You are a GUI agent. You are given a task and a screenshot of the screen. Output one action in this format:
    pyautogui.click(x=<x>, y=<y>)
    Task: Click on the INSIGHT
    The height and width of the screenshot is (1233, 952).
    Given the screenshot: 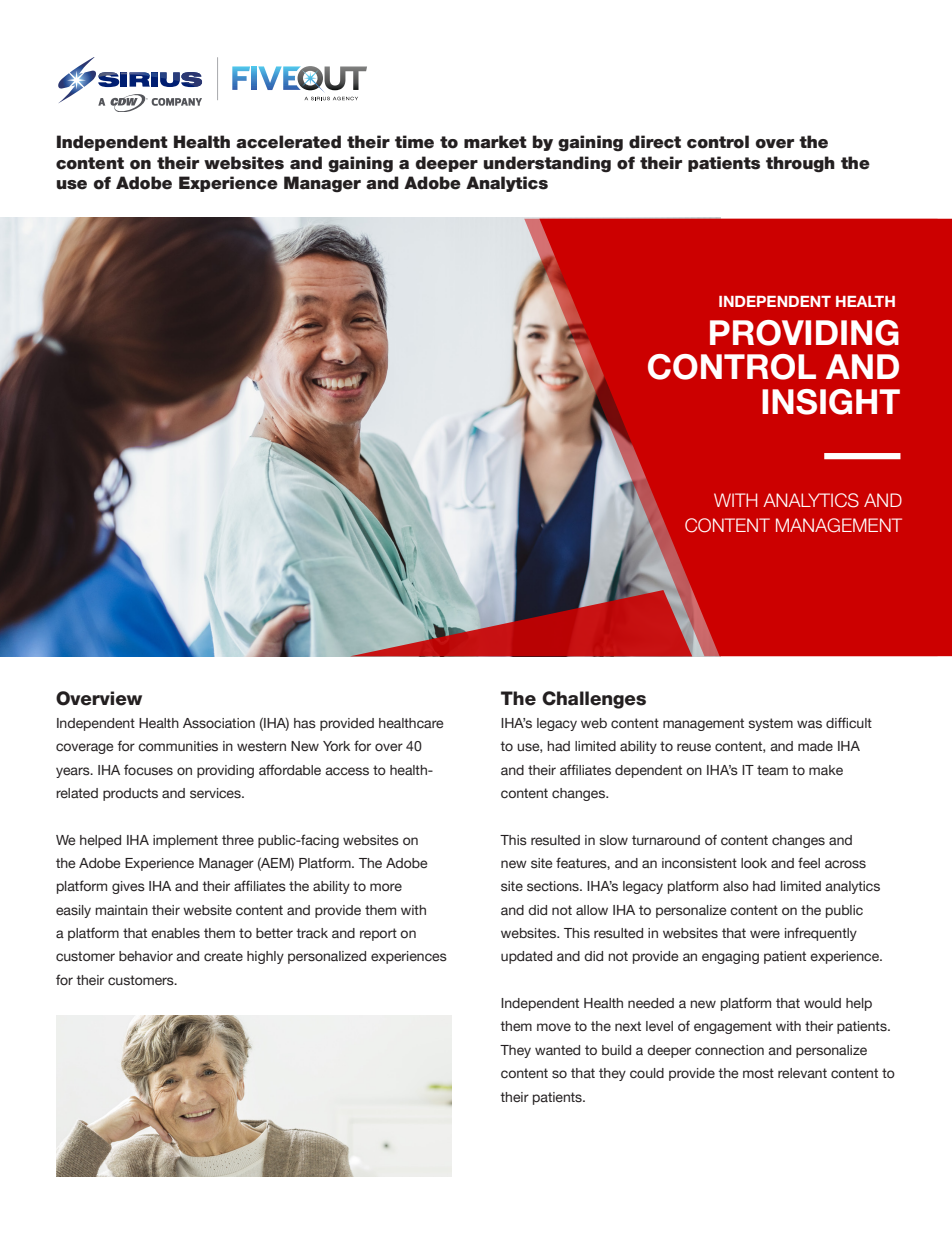 What is the action you would take?
    pyautogui.click(x=831, y=402)
